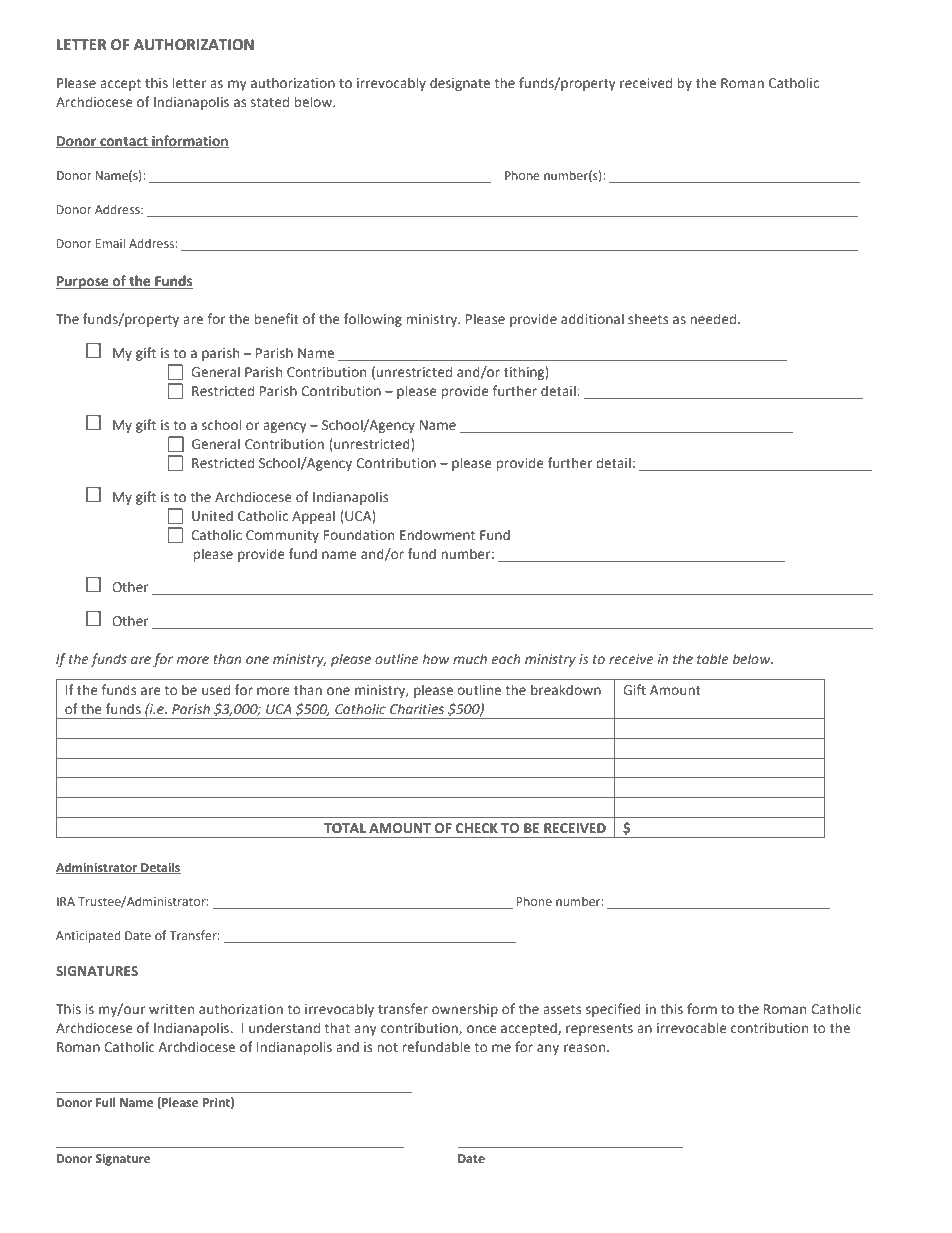 The image size is (952, 1233). I want to click on designate, so click(460, 84).
